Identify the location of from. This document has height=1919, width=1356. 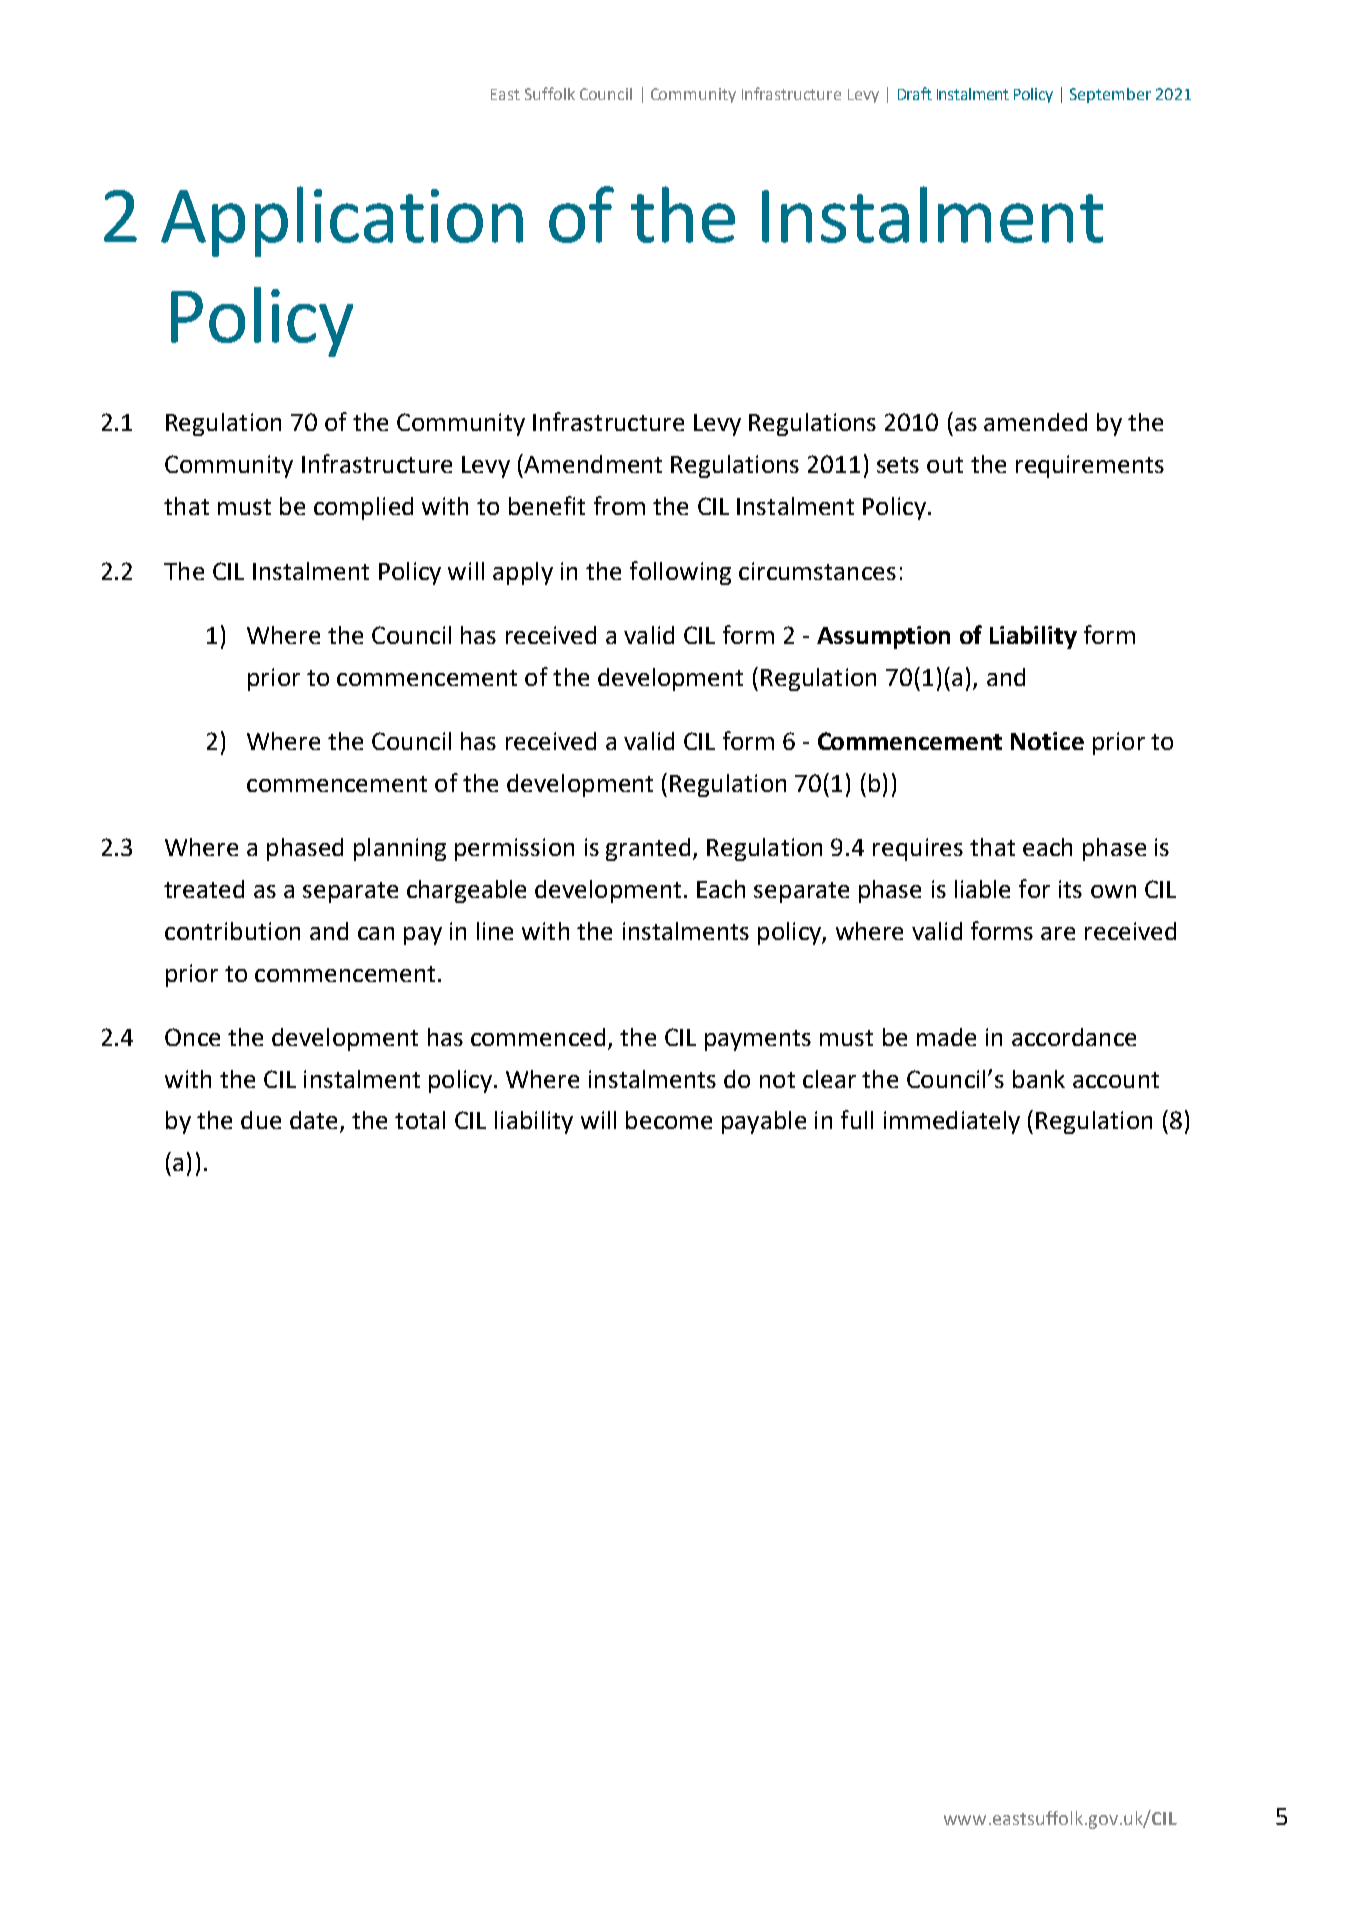
(619, 505).
